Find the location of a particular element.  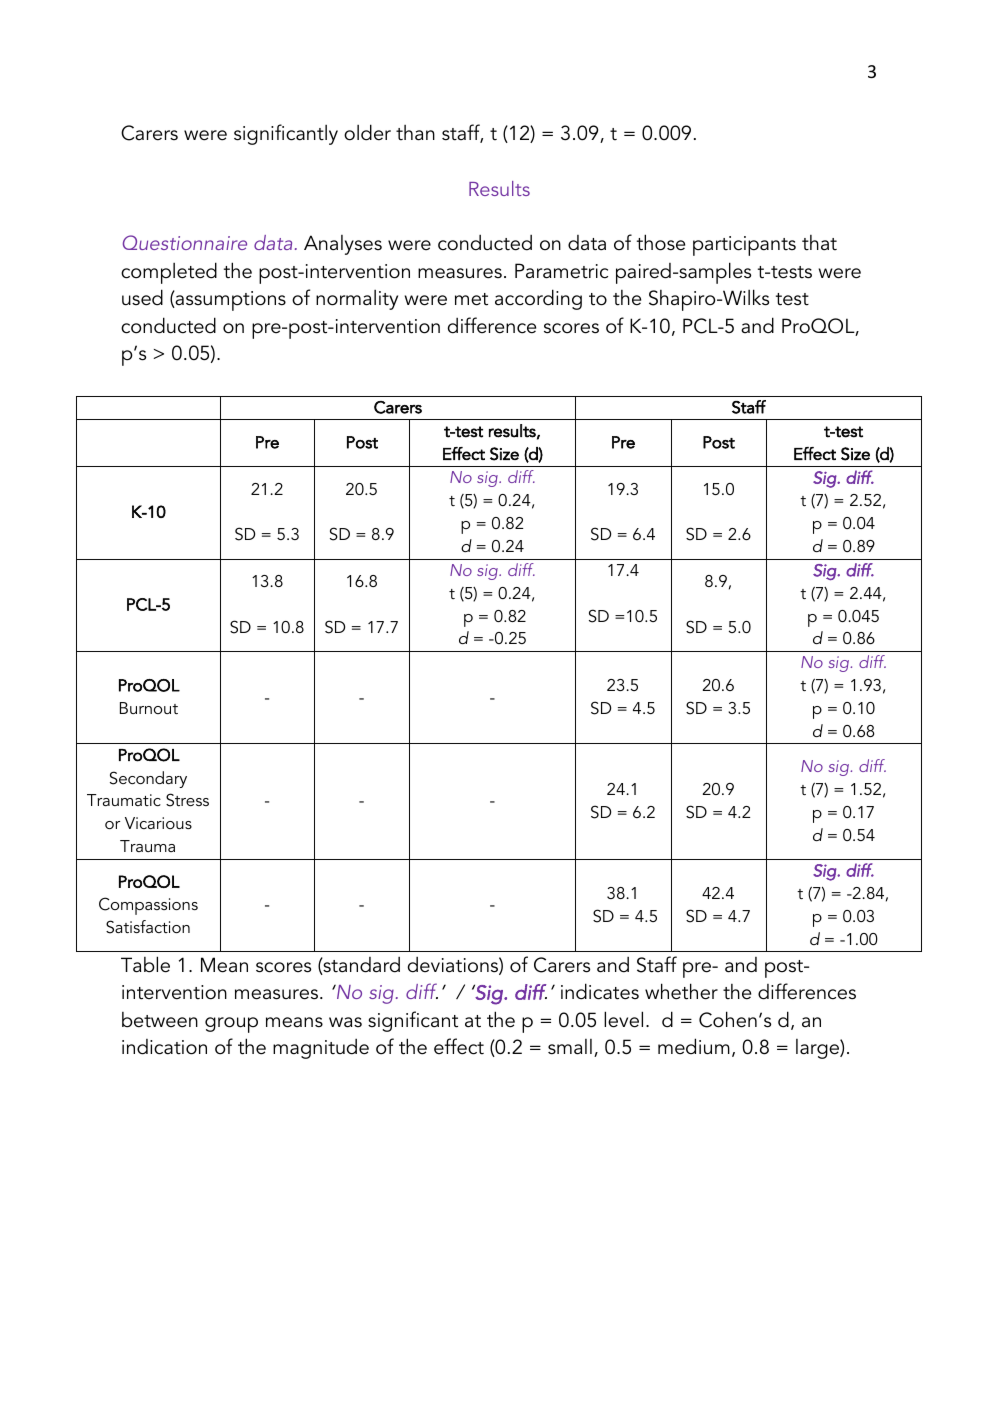

according is located at coordinates (538, 299).
